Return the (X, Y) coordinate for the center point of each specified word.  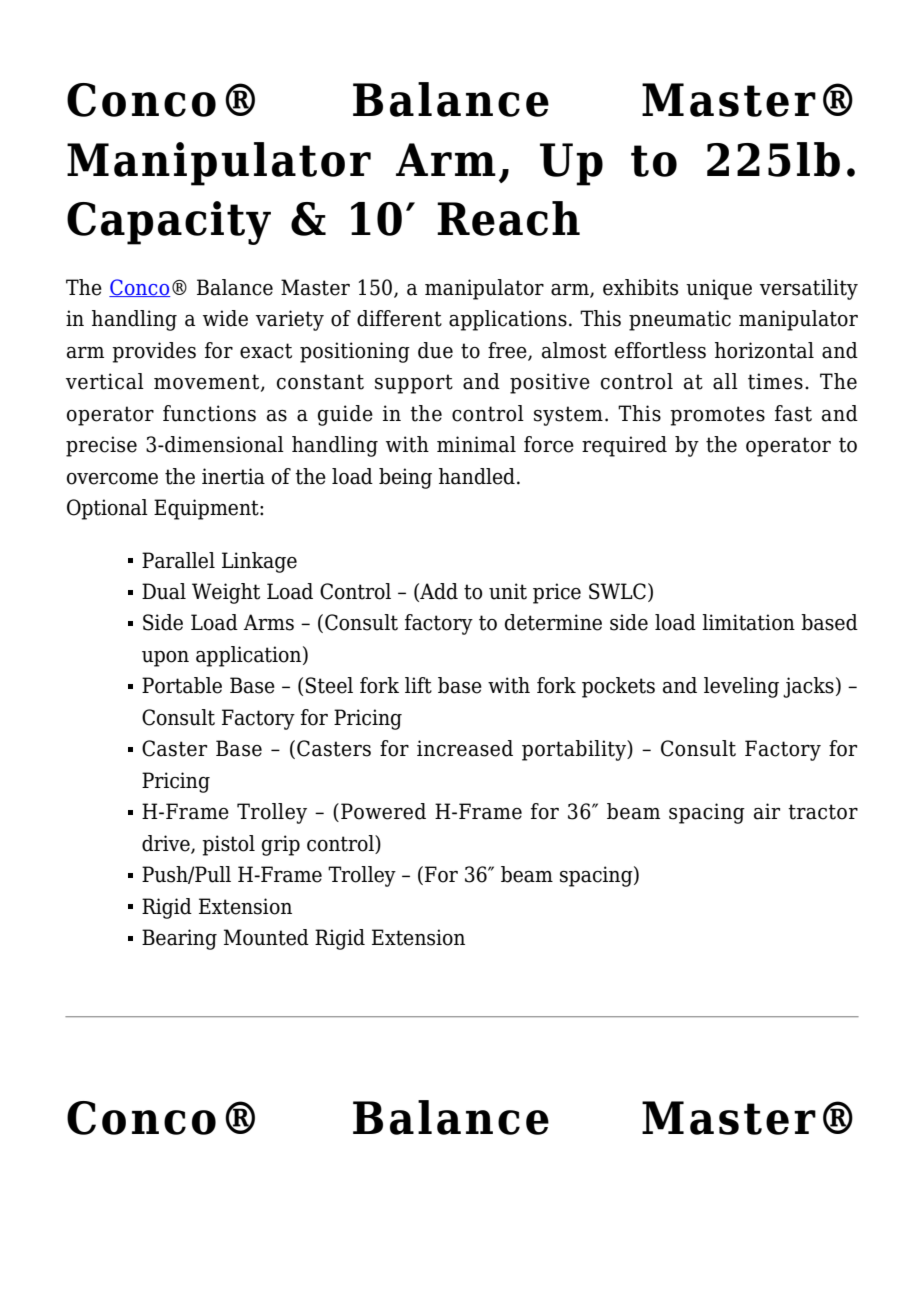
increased (465, 748)
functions (209, 413)
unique (719, 289)
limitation (748, 622)
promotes (717, 416)
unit (508, 591)
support (414, 384)
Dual (164, 591)
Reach (508, 218)
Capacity (169, 223)
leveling (741, 687)
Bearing (179, 939)
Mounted (266, 937)
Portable (182, 685)
